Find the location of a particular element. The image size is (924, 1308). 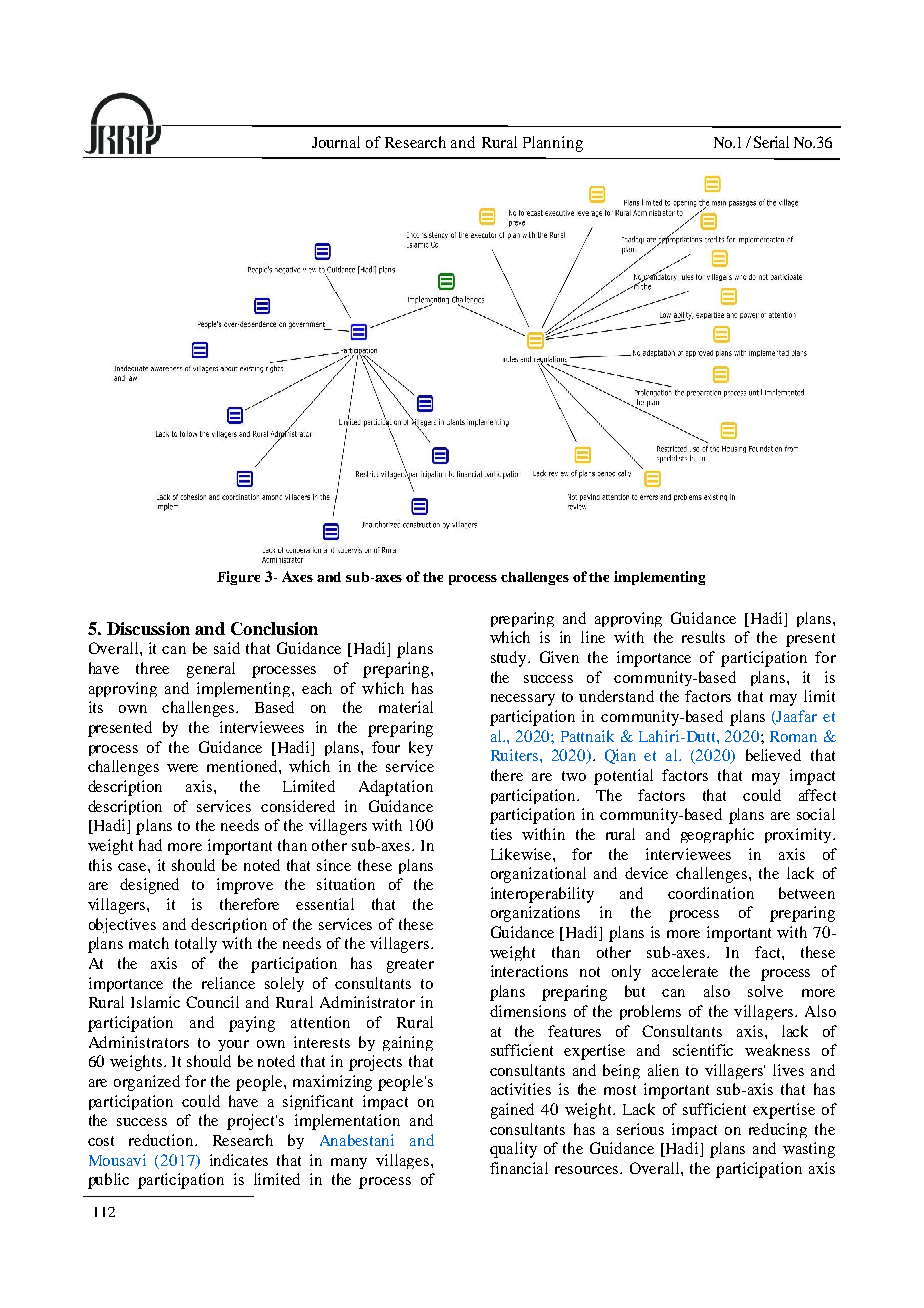

general is located at coordinates (211, 670).
